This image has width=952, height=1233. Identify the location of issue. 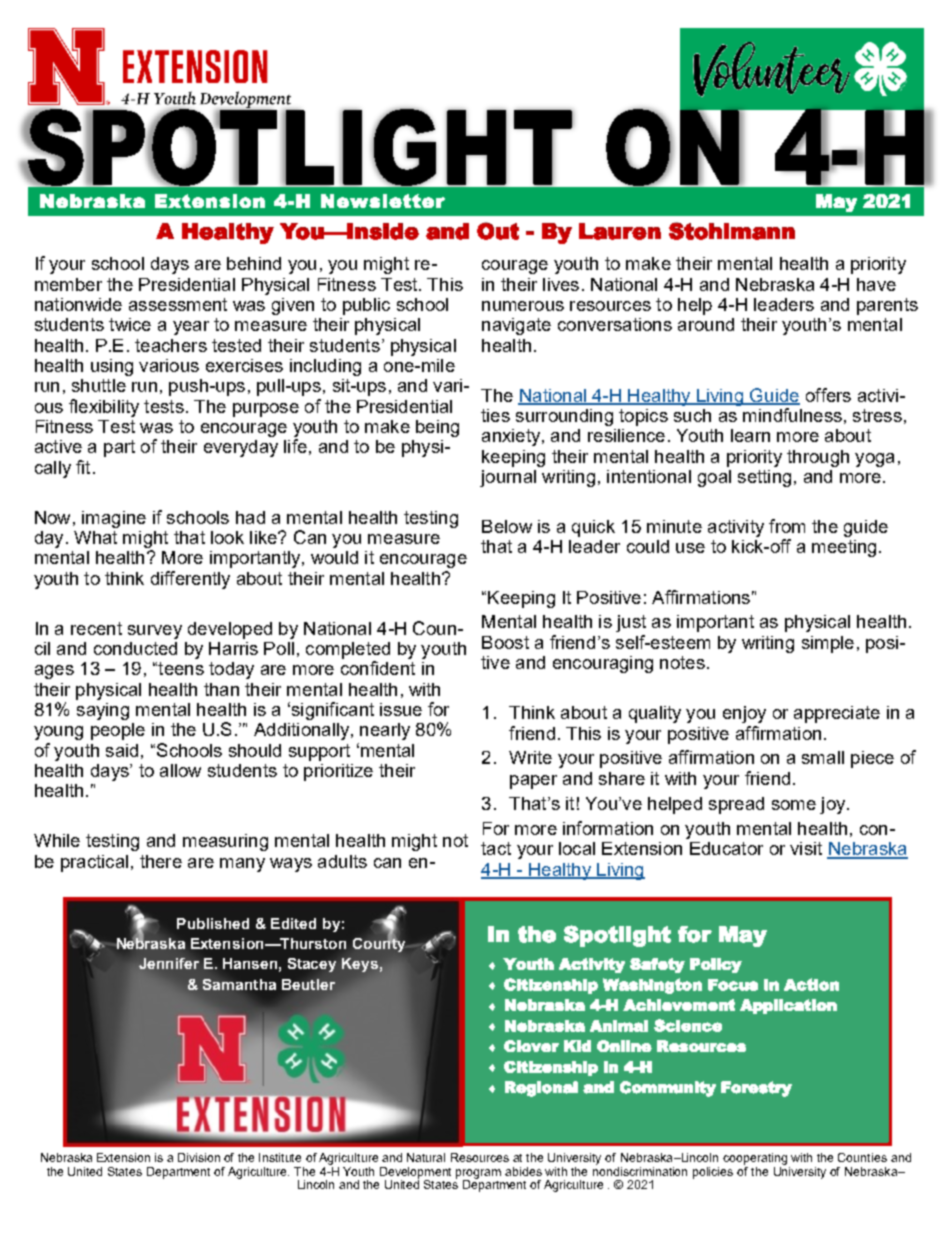
(401, 709).
